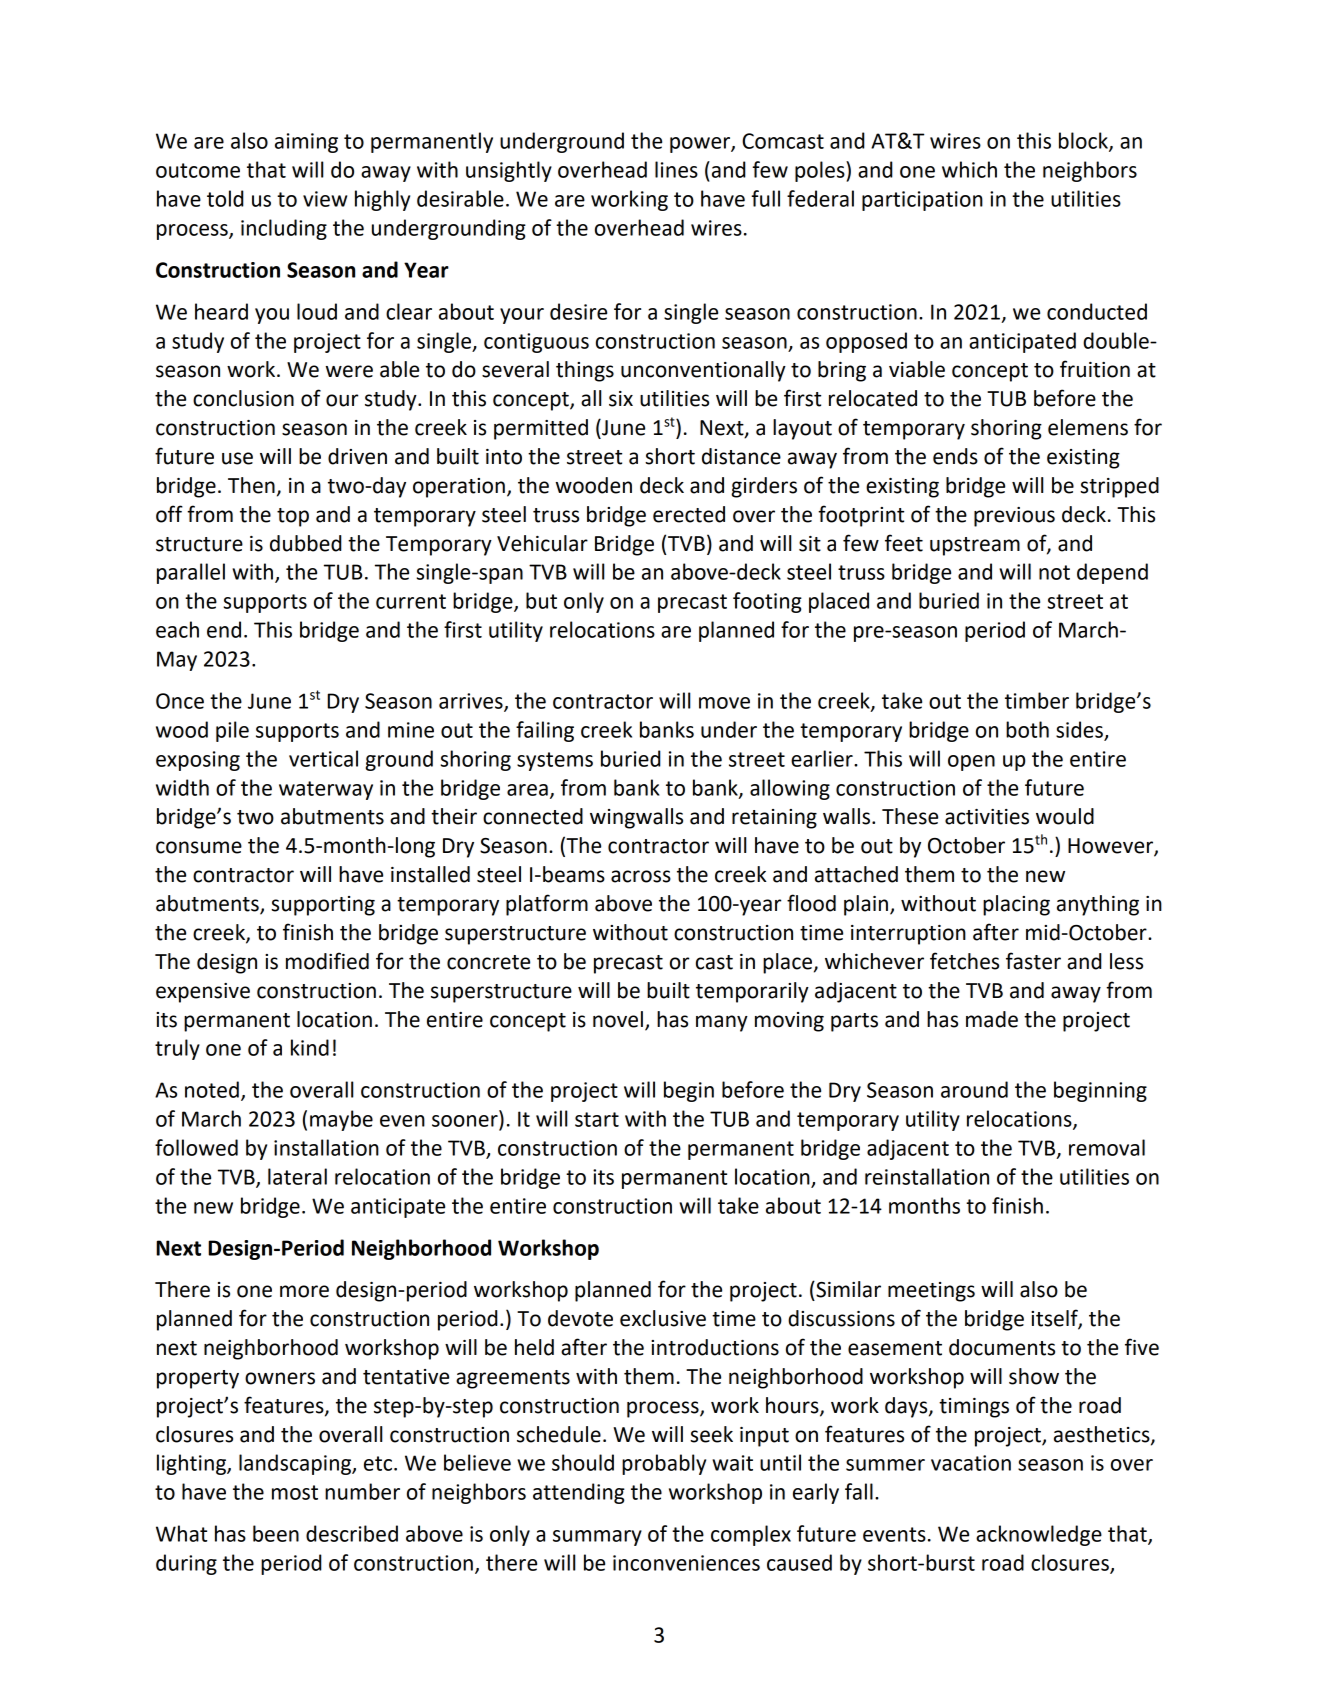 This document has width=1319, height=1707. I want to click on around, so click(974, 1089).
